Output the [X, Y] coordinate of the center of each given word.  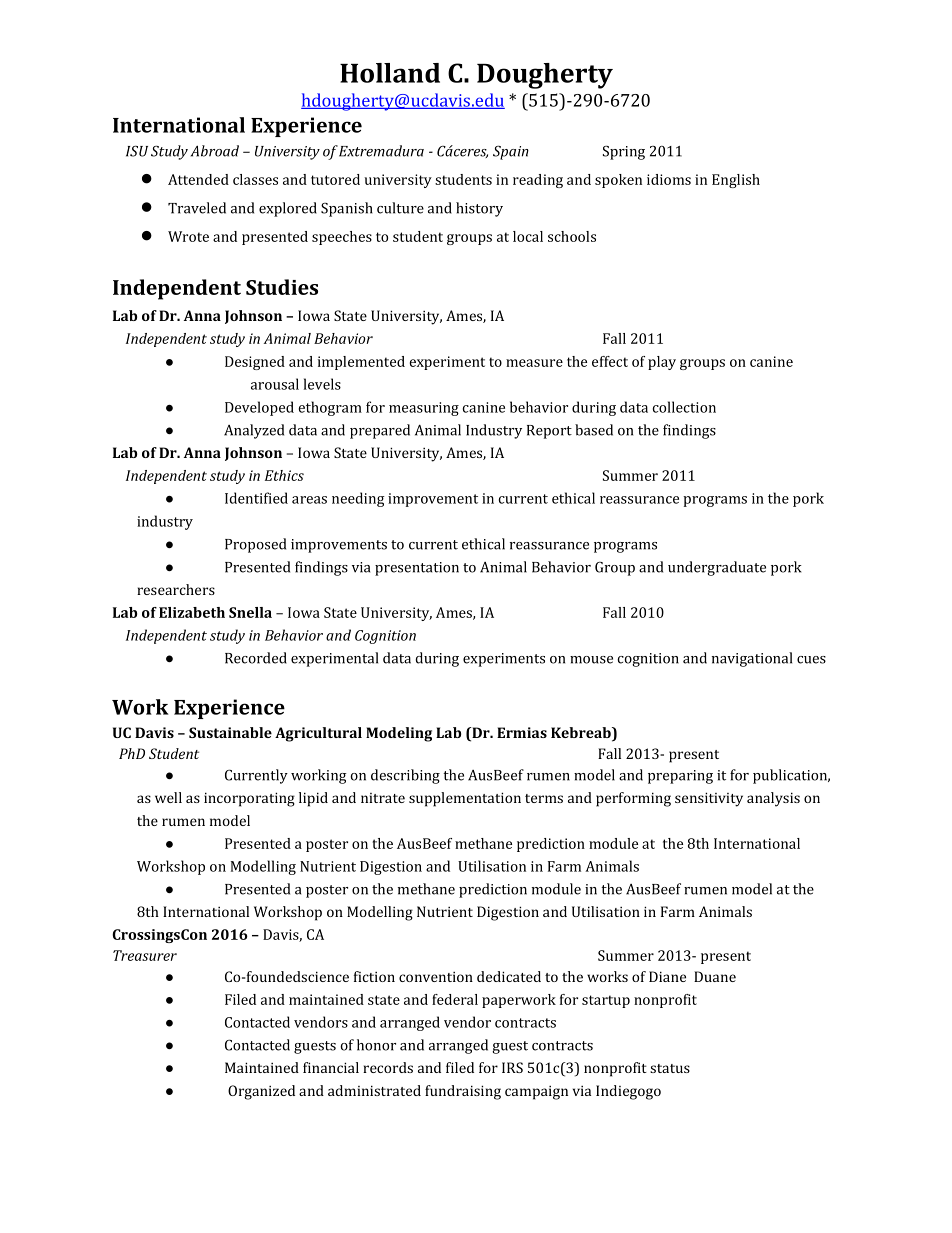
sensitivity [709, 799]
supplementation [465, 799]
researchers [176, 589]
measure [534, 363]
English [736, 181]
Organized [261, 1092]
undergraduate [717, 568]
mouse [591, 660]
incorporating [249, 799]
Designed [255, 363]
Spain [511, 152]
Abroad [215, 151]
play [662, 363]
